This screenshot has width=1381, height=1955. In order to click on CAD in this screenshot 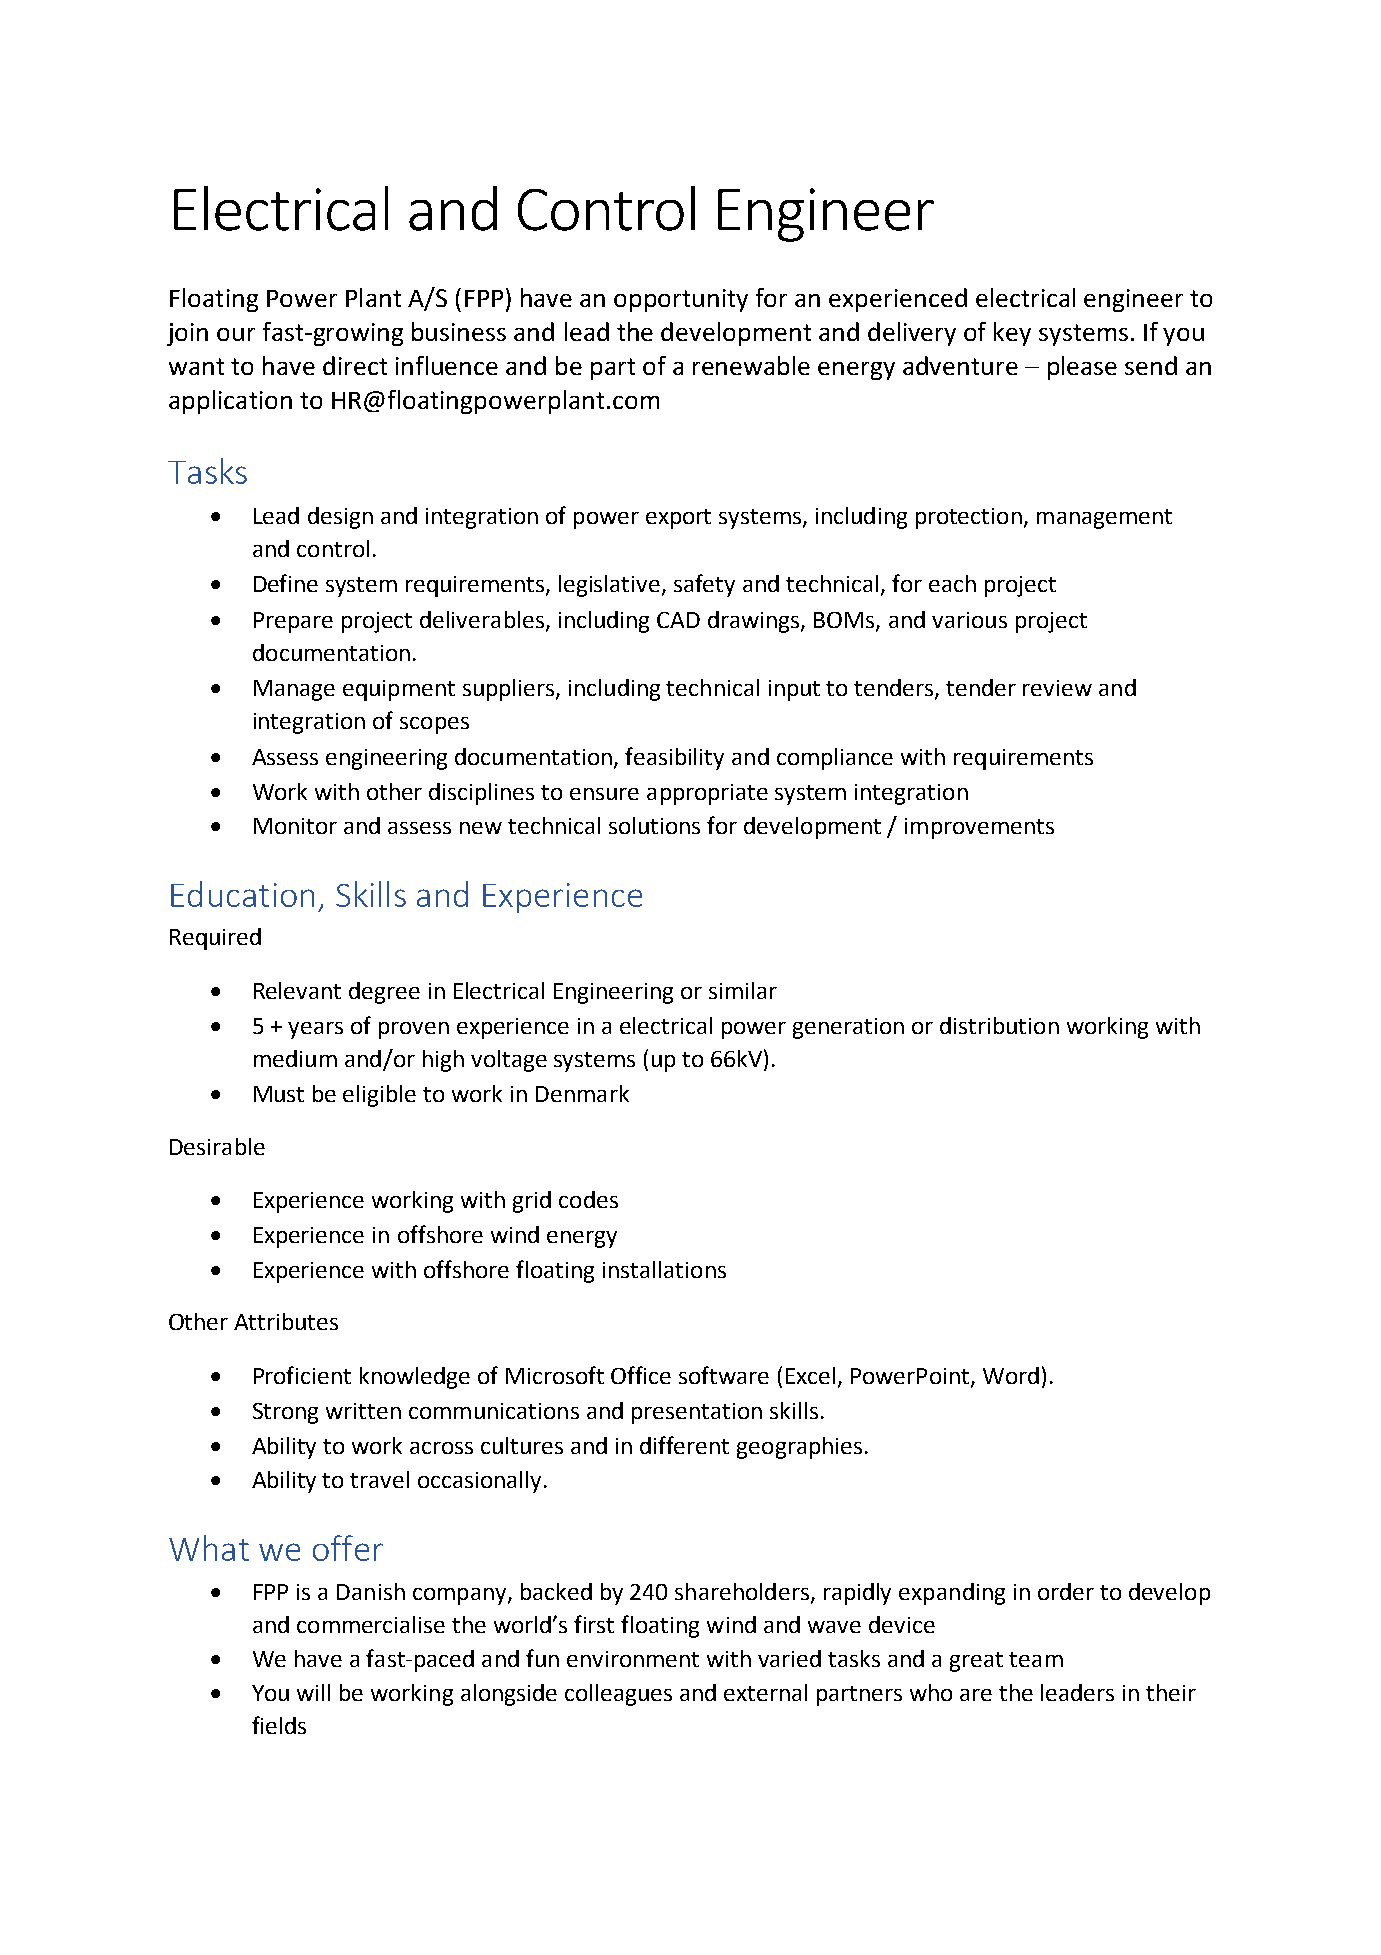, I will do `click(678, 620)`.
